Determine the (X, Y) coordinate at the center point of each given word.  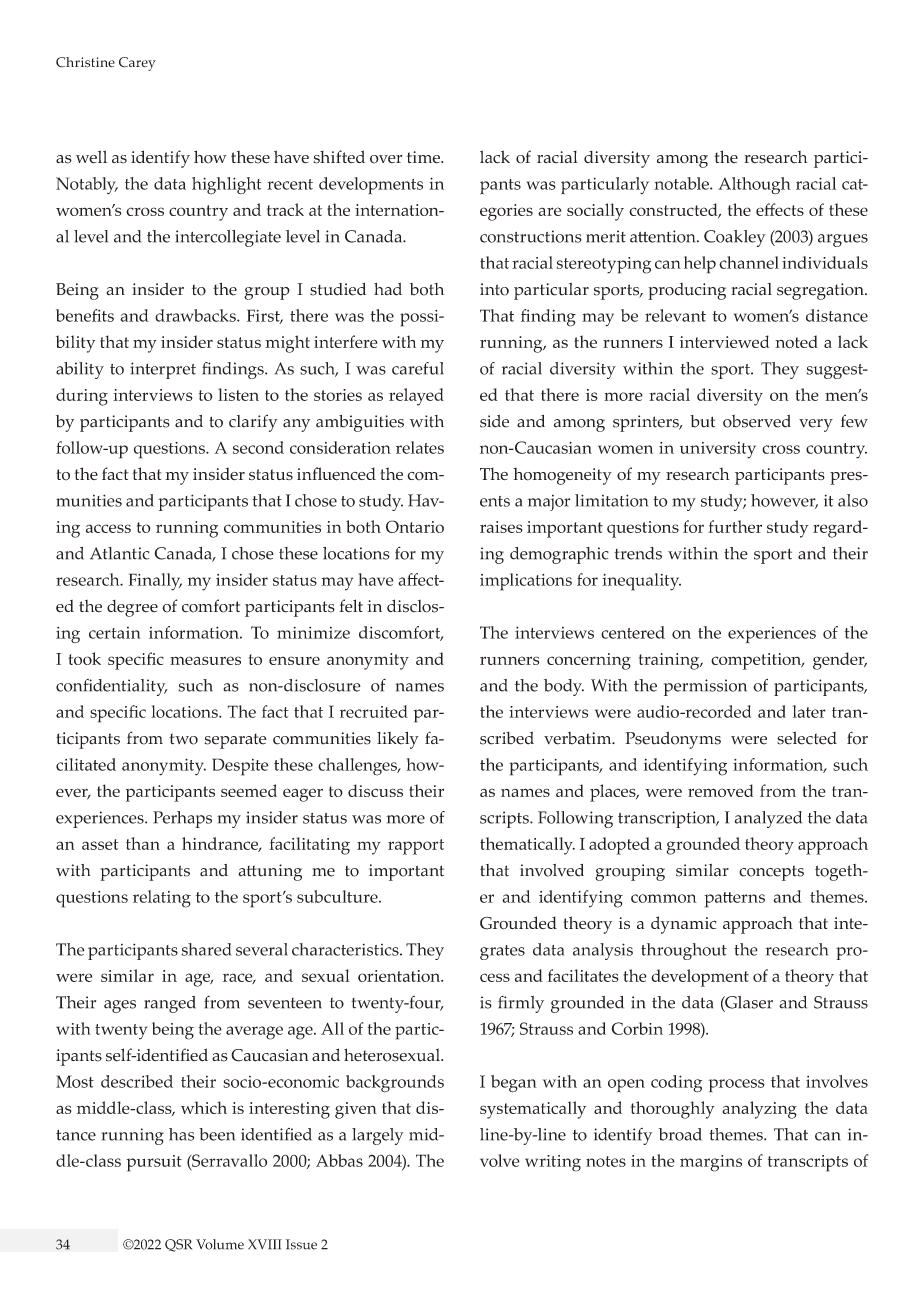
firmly (521, 1004)
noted (796, 341)
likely (398, 740)
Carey (137, 64)
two (184, 739)
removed (720, 790)
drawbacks (196, 315)
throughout (684, 951)
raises (501, 527)
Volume (220, 1244)
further (735, 526)
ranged (170, 1004)
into (494, 289)
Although (754, 185)
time (424, 157)
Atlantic (120, 553)
